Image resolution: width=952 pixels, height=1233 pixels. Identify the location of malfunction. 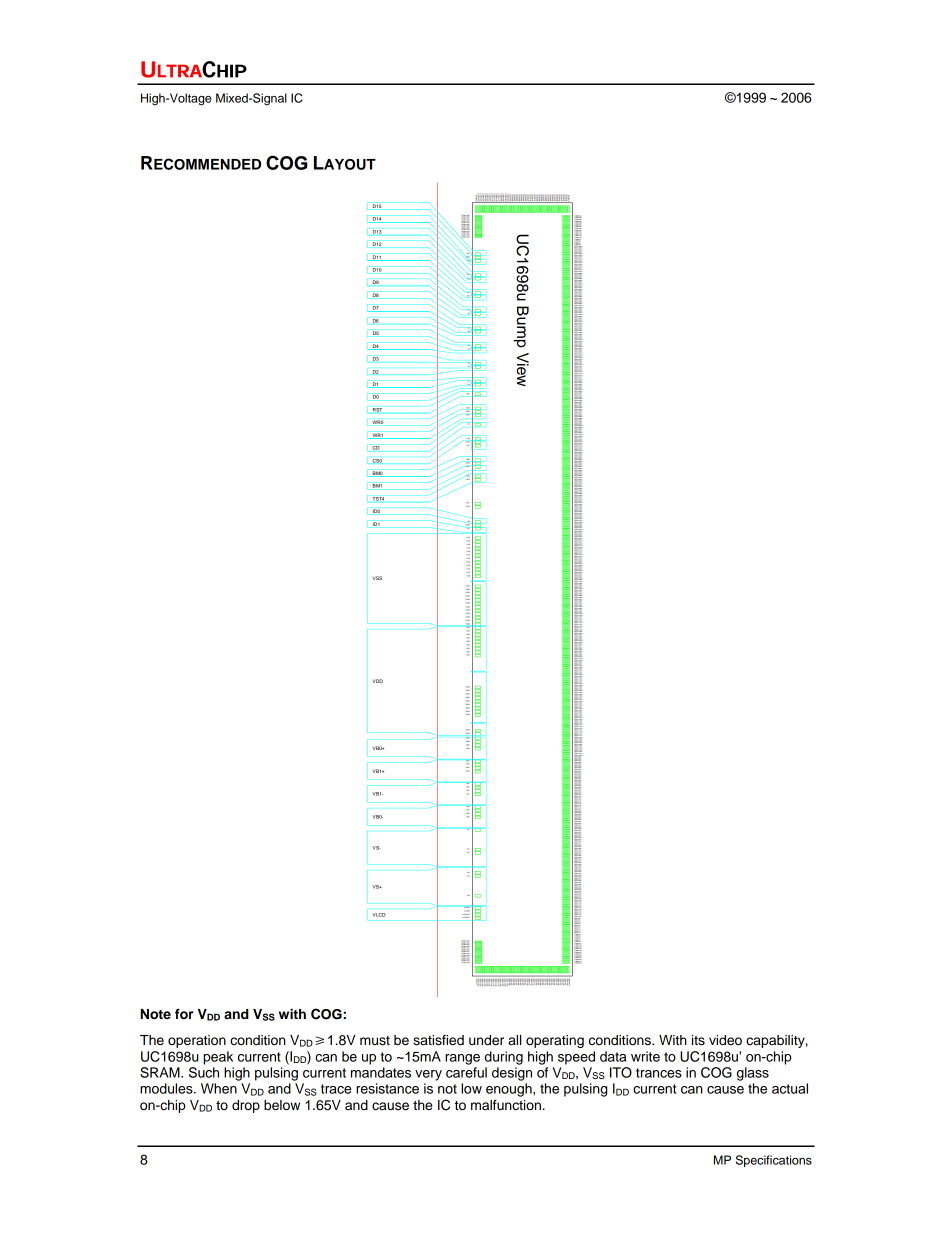
(506, 1105).
